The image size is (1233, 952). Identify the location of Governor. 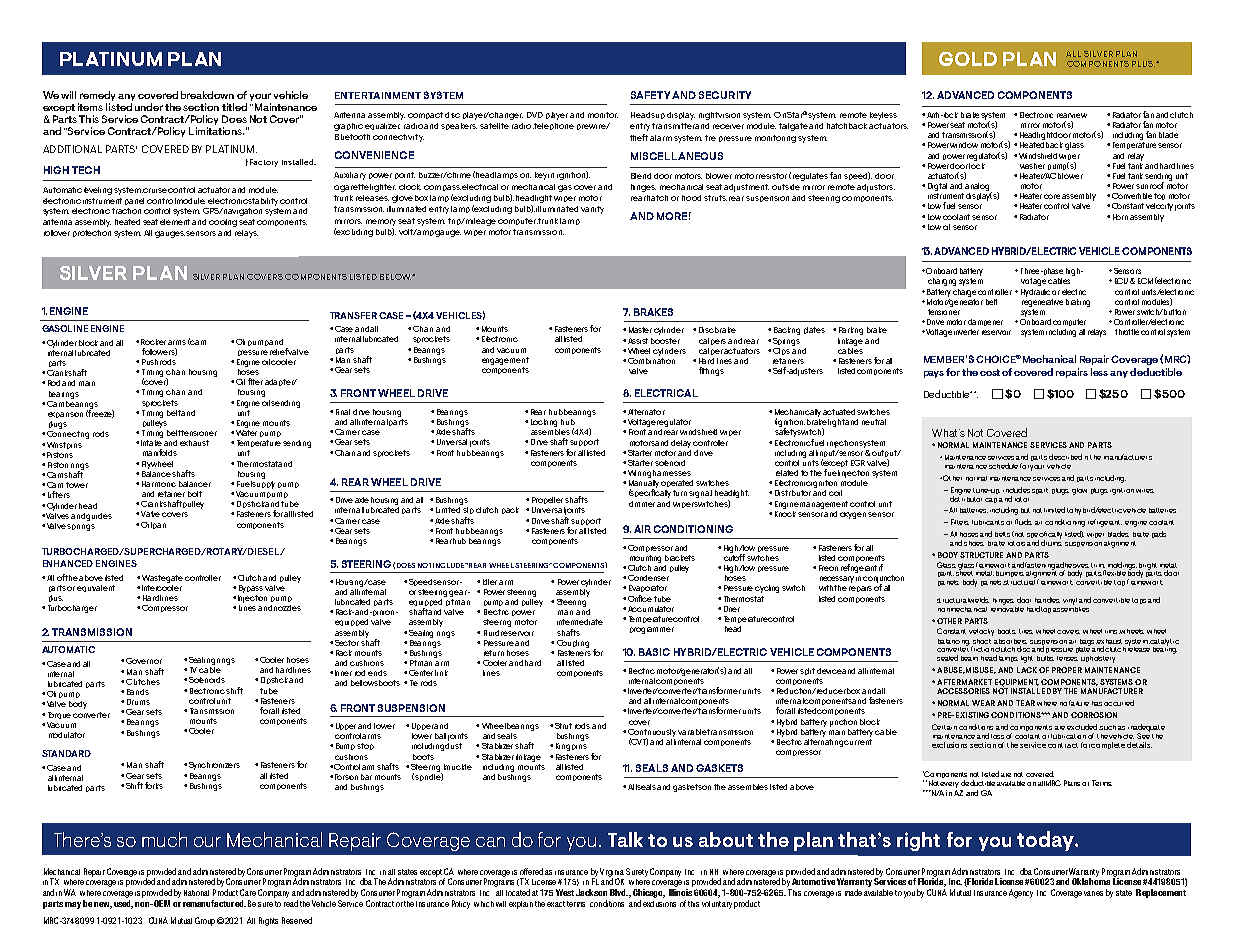
(144, 661).
